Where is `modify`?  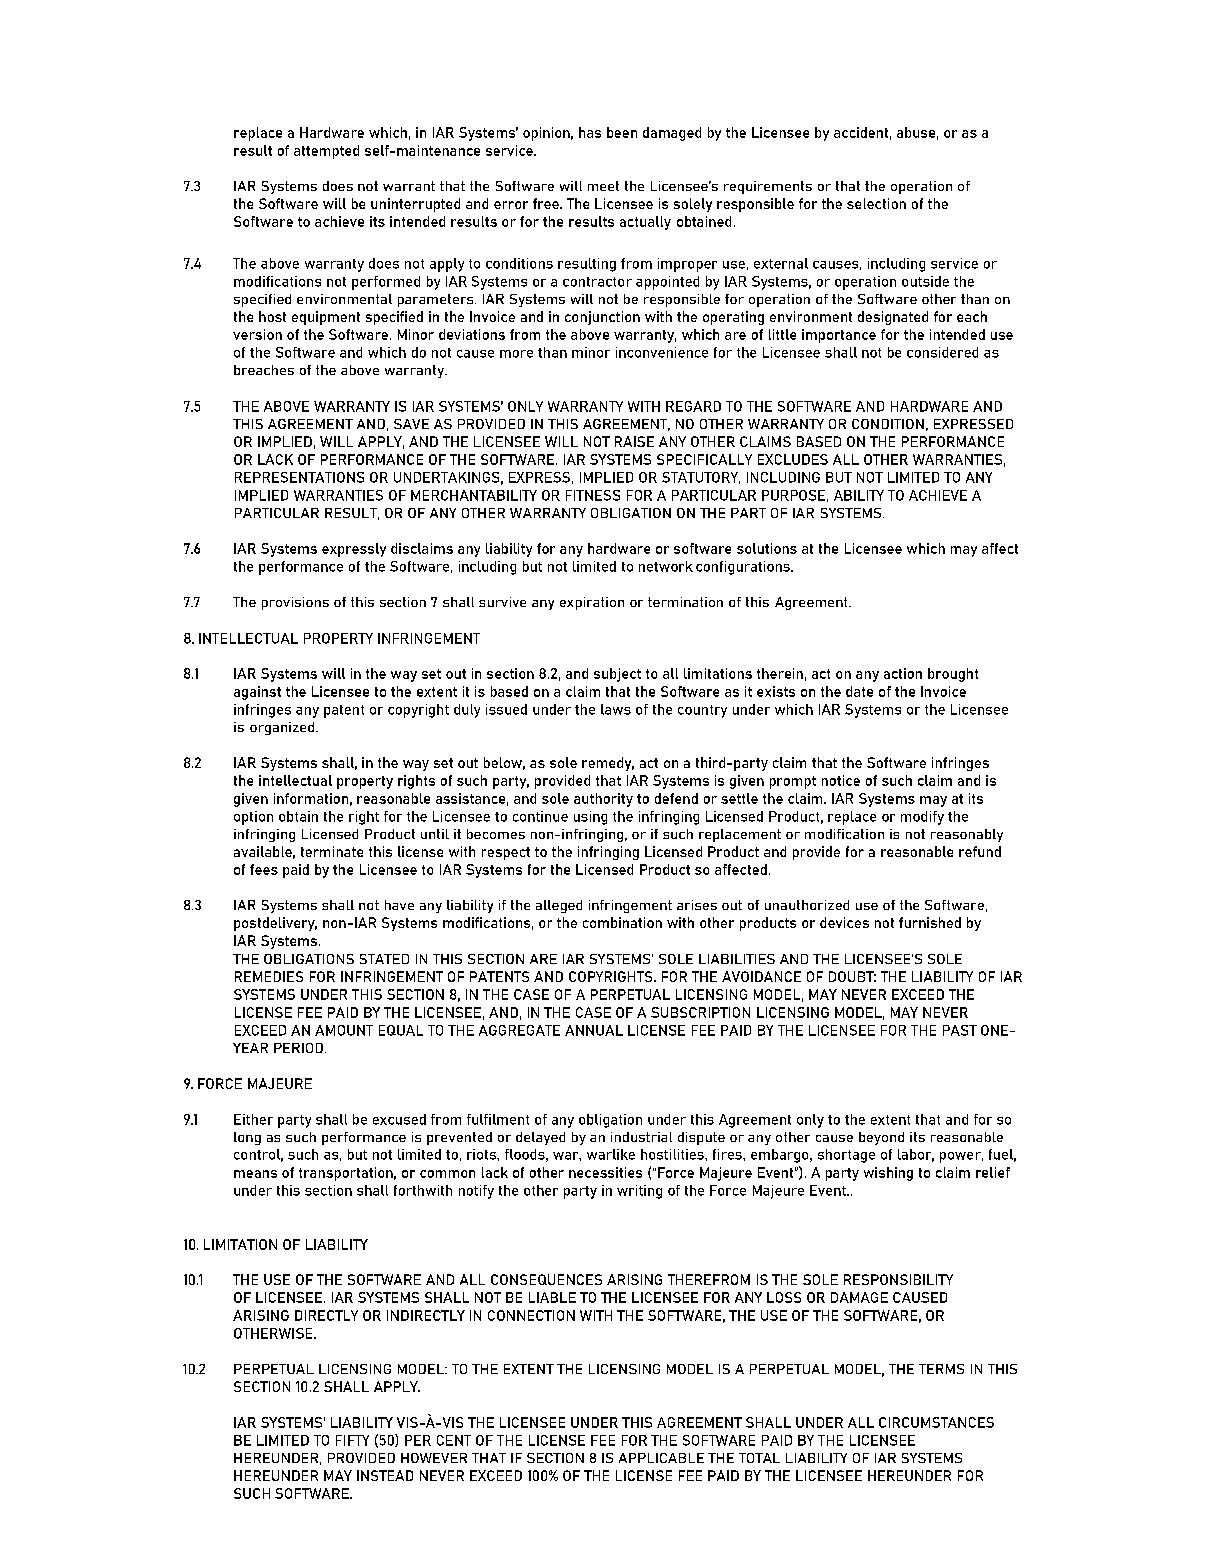
modify is located at coordinates (922, 818).
